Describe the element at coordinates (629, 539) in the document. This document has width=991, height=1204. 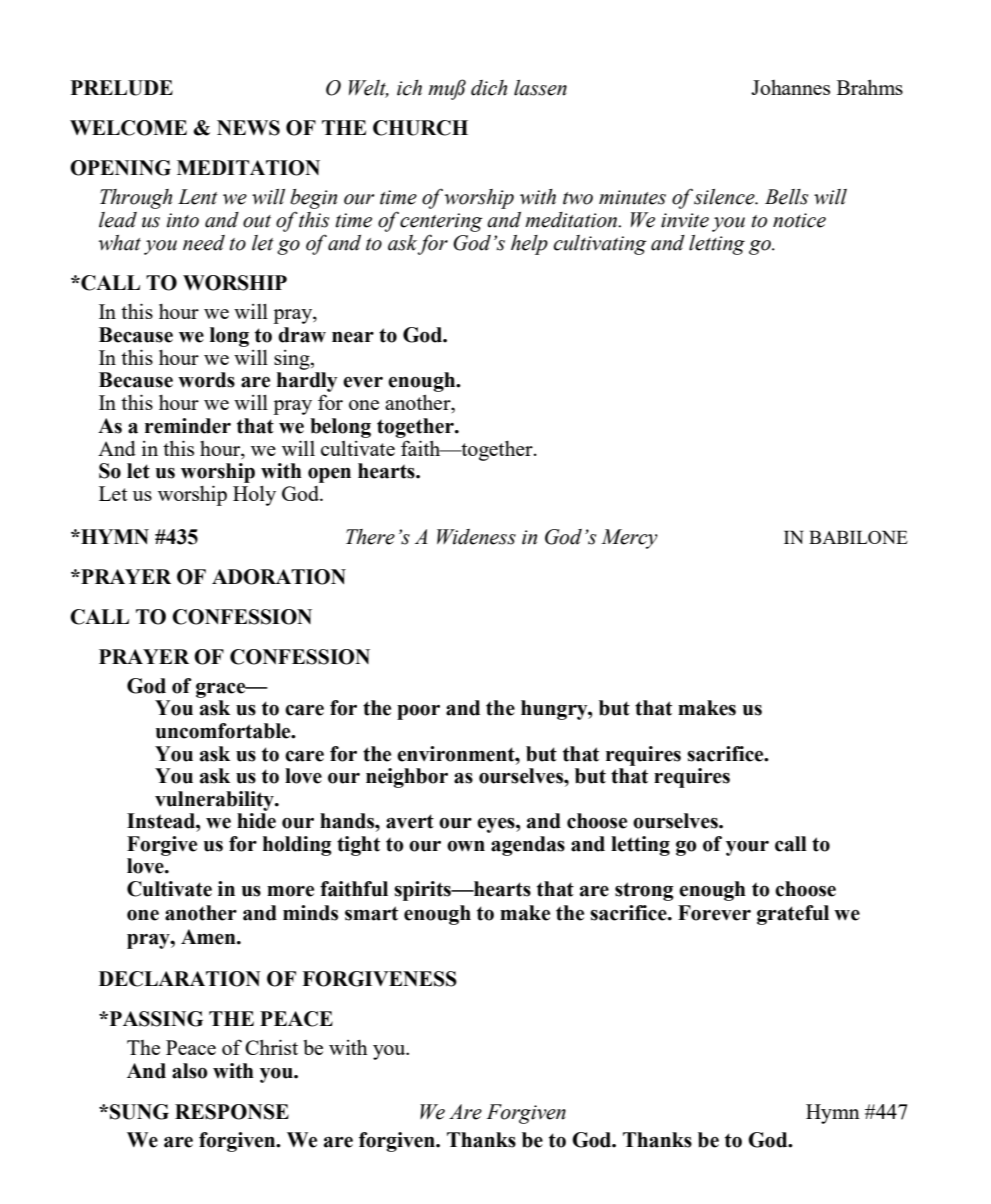
I see `Mercy` at that location.
